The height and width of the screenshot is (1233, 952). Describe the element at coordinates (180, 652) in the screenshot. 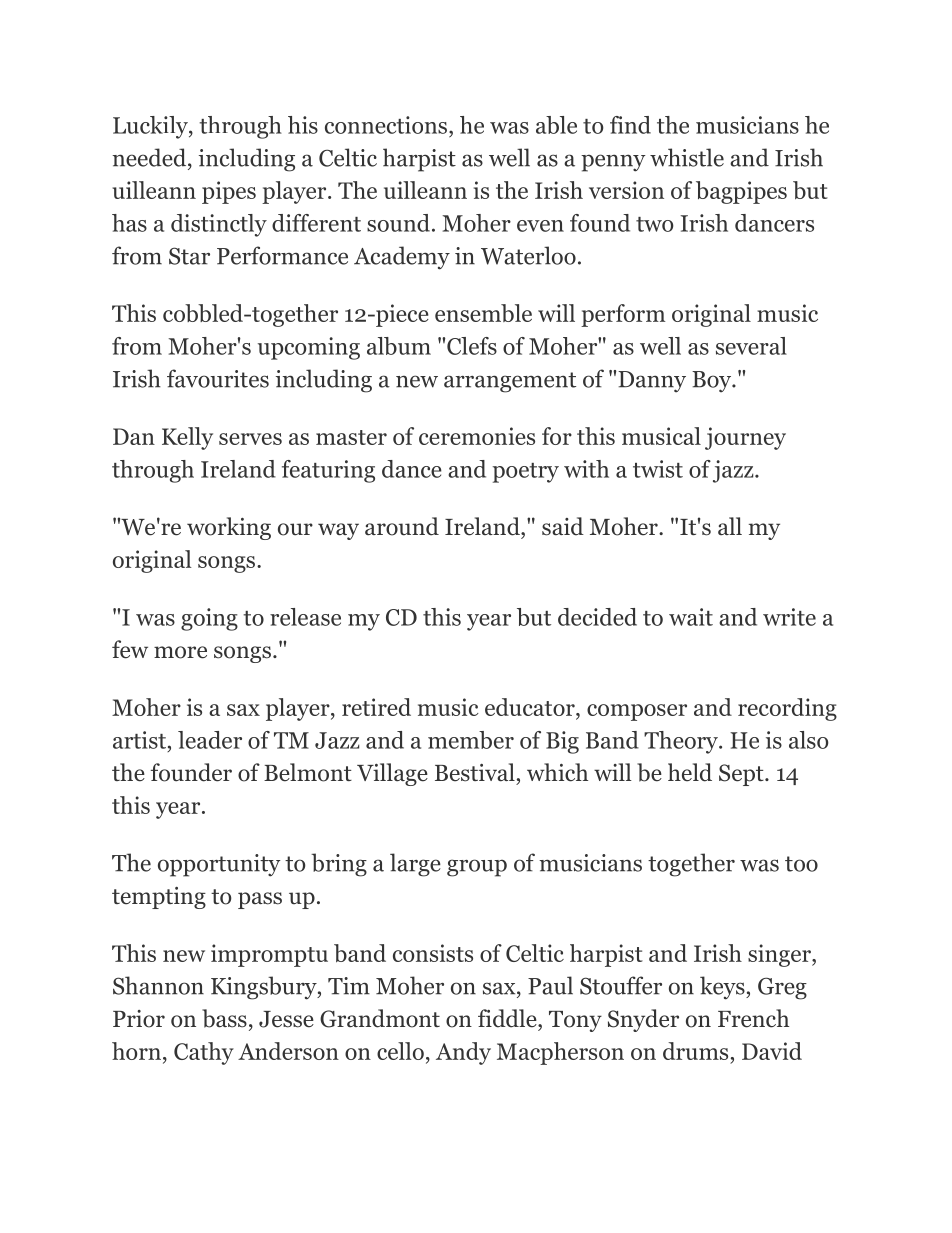

I see `more` at that location.
